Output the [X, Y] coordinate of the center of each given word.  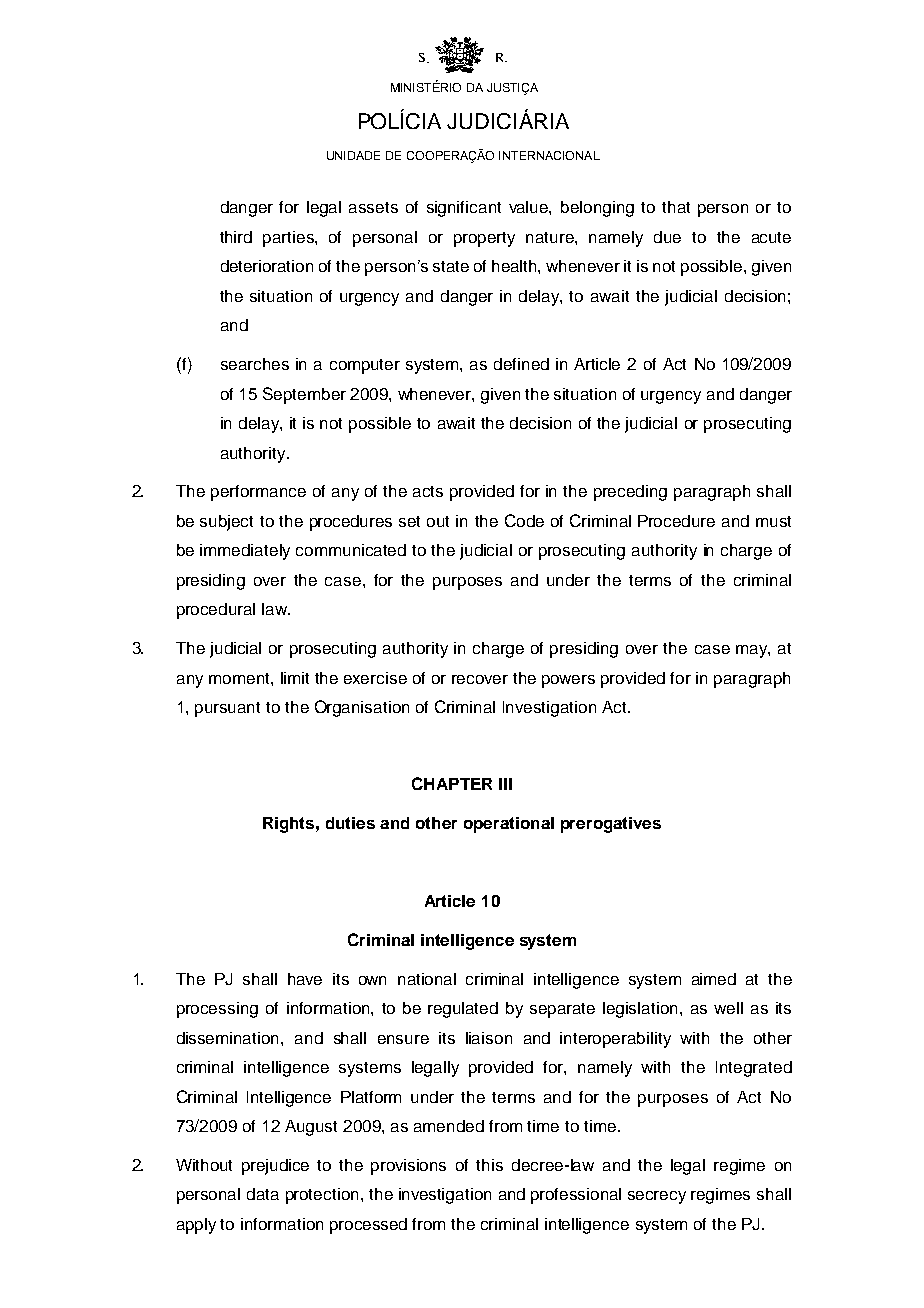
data [263, 1194]
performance [258, 493]
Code [524, 520]
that [676, 207]
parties [289, 239]
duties [350, 823]
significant [464, 209]
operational [509, 825]
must [773, 521]
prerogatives [611, 825]
